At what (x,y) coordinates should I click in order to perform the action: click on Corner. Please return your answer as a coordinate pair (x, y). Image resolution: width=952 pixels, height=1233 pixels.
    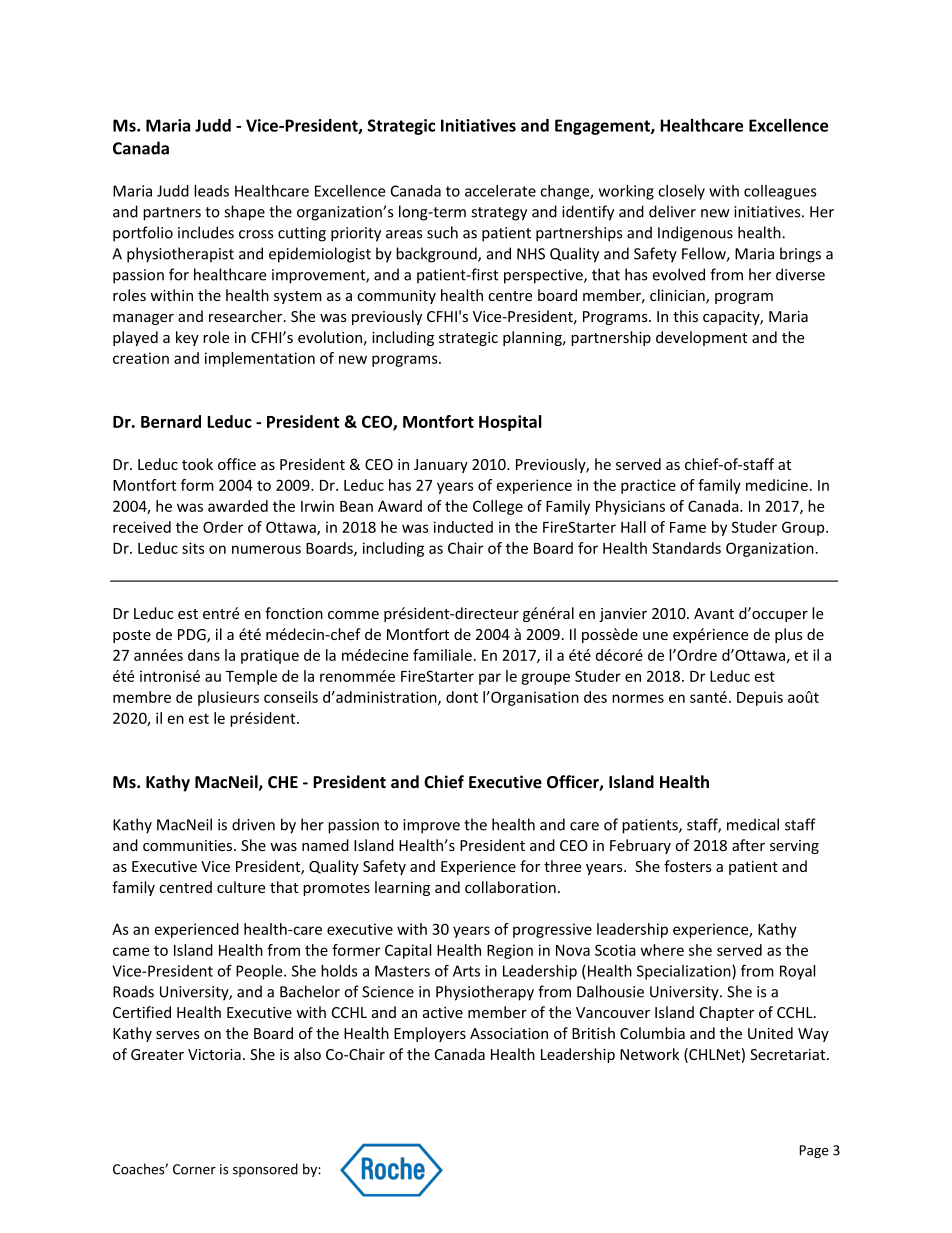
    Looking at the image, I should click on (194, 1169).
